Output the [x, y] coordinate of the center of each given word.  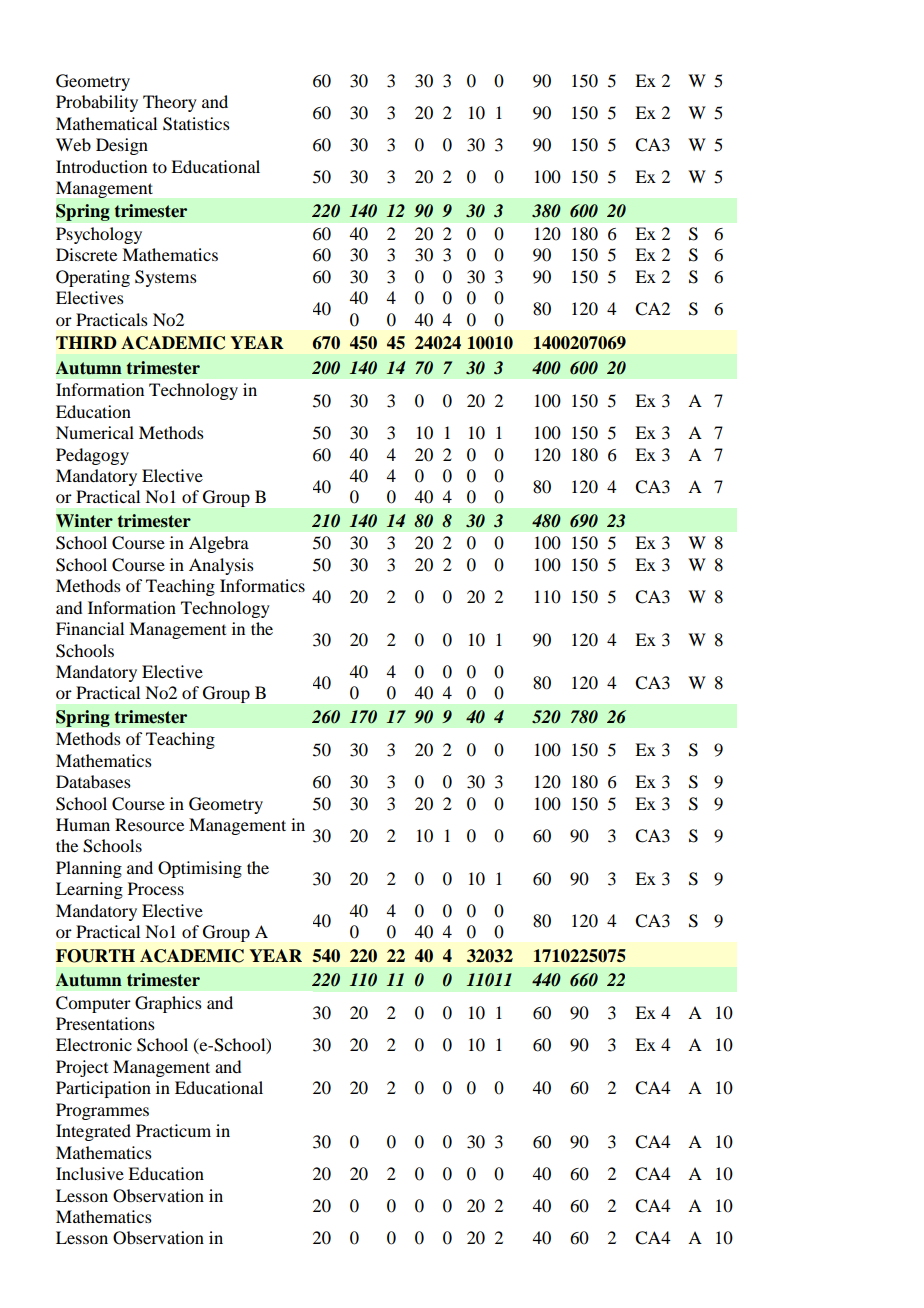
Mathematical [106, 123]
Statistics [196, 124]
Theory [170, 103]
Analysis [221, 566]
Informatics [262, 585]
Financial [90, 628]
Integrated [93, 1132]
